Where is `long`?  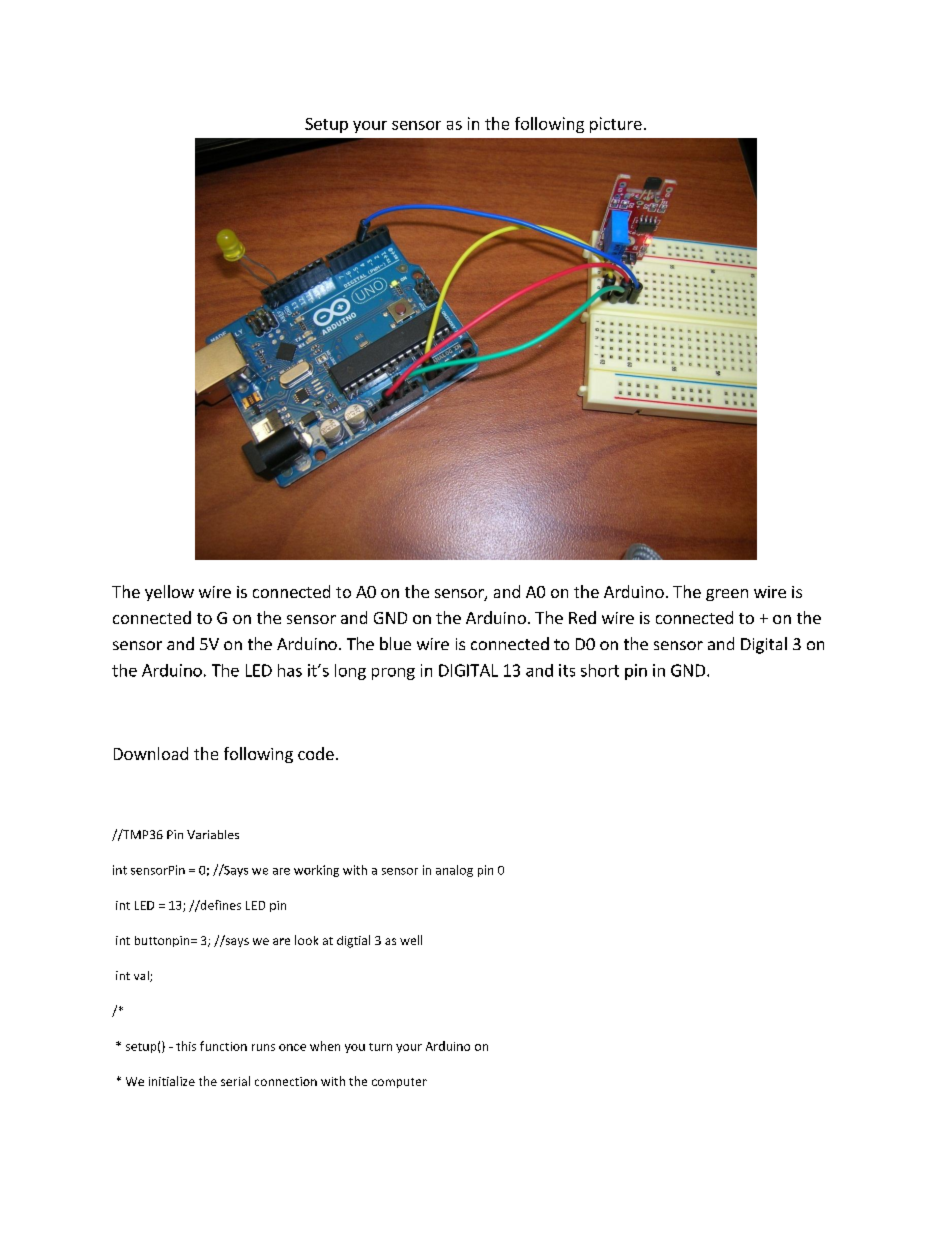
long is located at coordinates (350, 672).
